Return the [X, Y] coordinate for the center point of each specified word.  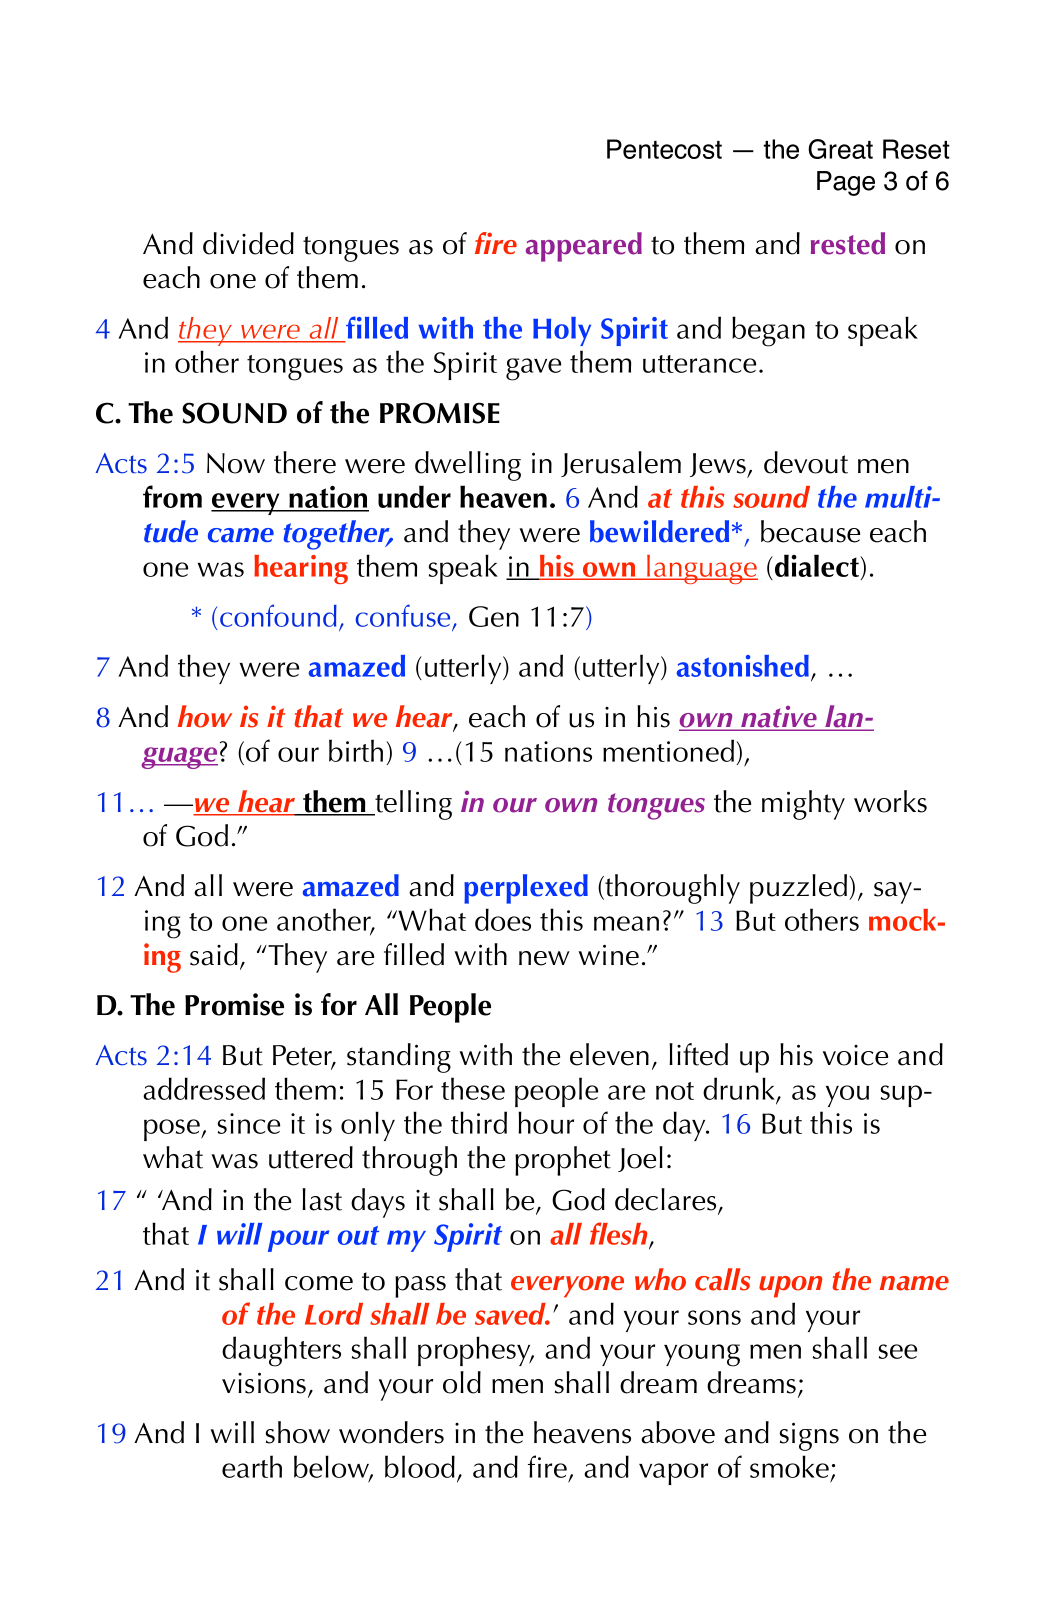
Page [846, 183]
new [544, 958]
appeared [584, 247]
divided [248, 243]
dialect [818, 566]
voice [855, 1055]
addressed [204, 1088]
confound [278, 615]
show [298, 1432]
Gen [494, 616]
